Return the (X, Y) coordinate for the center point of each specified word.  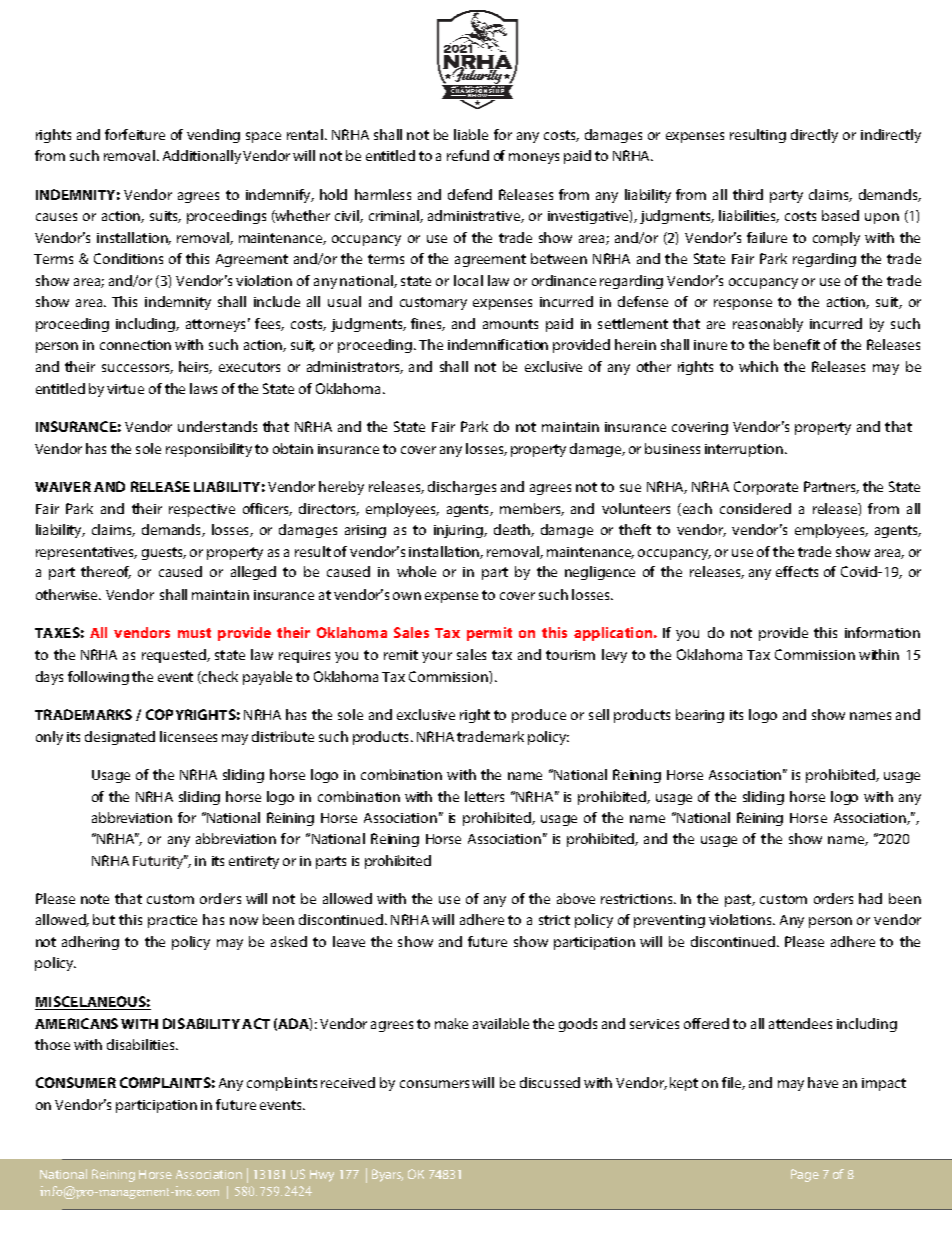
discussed (550, 1082)
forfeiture (135, 134)
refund (468, 155)
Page (805, 1175)
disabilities (142, 1044)
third (748, 194)
